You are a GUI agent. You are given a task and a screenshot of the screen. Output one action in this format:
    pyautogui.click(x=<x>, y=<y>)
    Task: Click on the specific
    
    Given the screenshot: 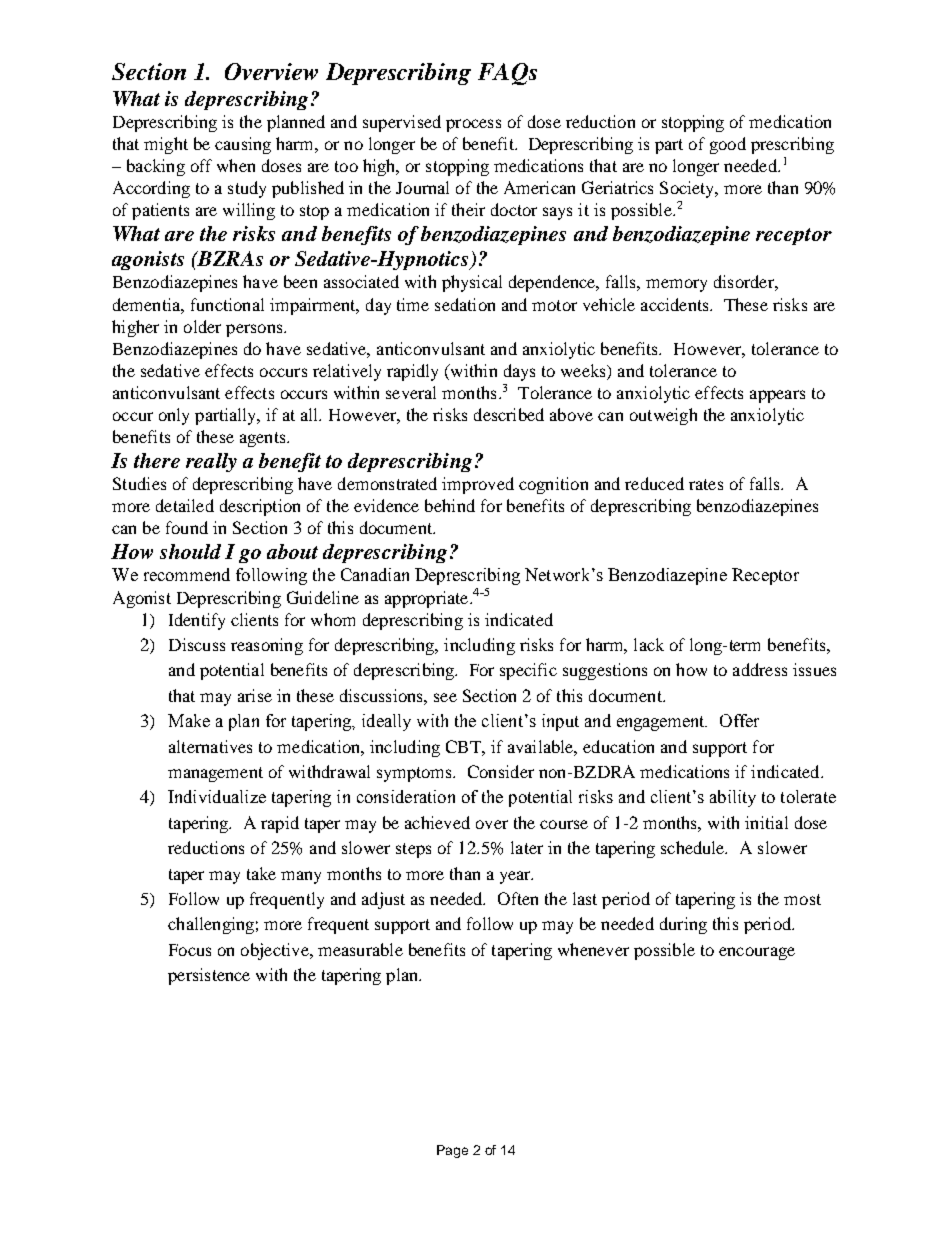 What is the action you would take?
    pyautogui.click(x=528, y=671)
